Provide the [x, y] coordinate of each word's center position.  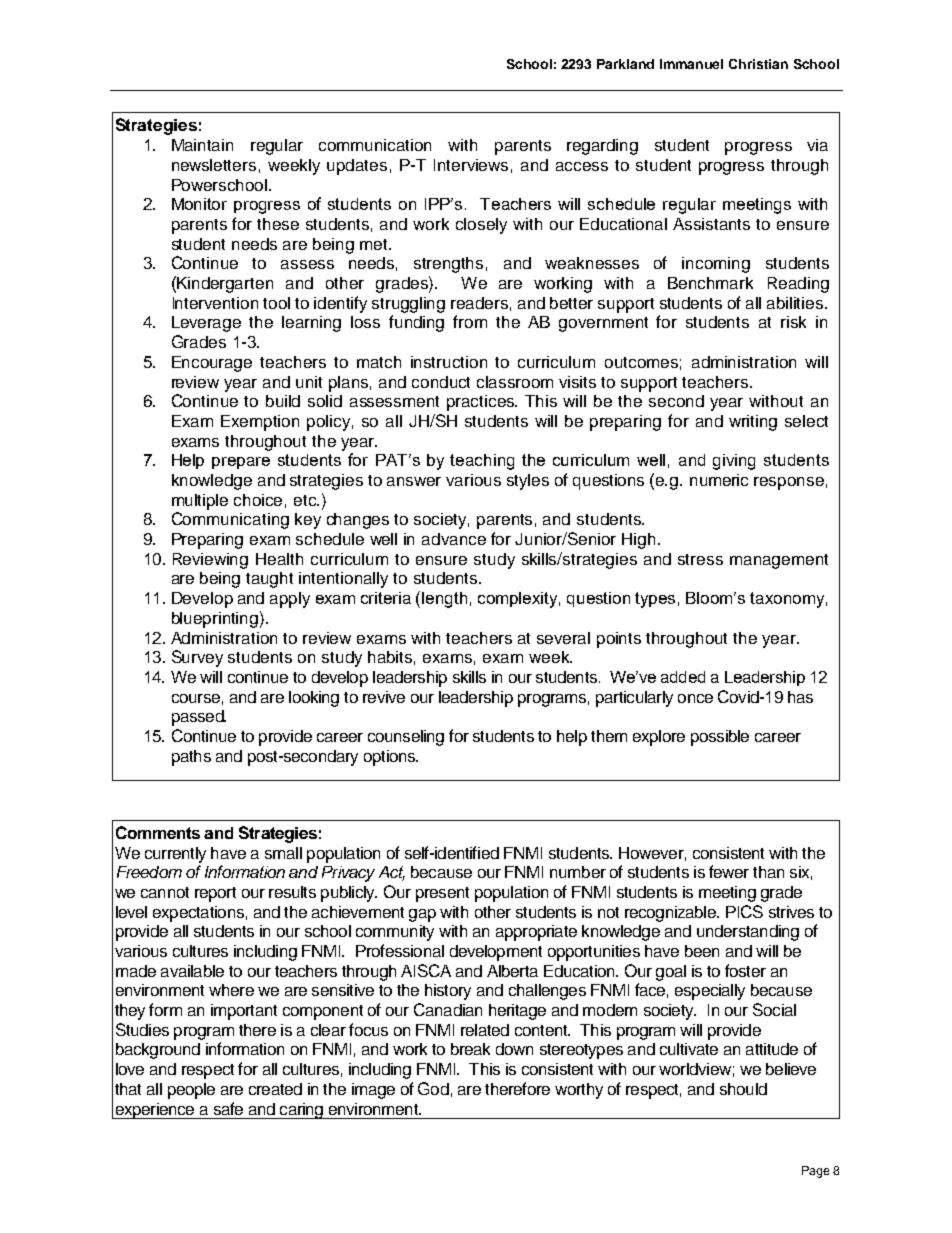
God [433, 1088]
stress [700, 559]
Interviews [471, 165]
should [743, 1089]
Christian [758, 64]
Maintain [202, 145]
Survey [197, 658]
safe [228, 1108]
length [444, 600]
